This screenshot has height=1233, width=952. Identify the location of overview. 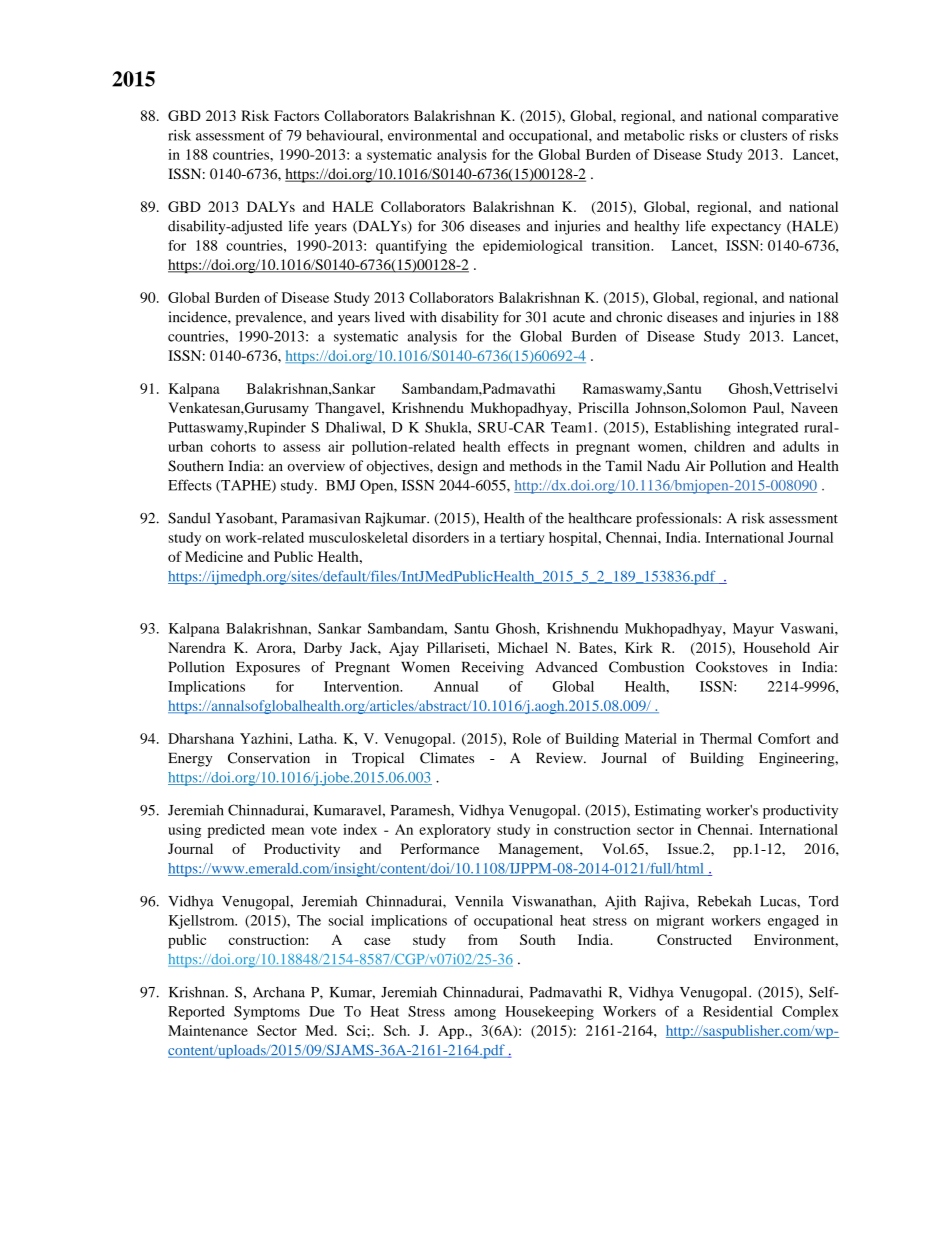
(316, 465).
